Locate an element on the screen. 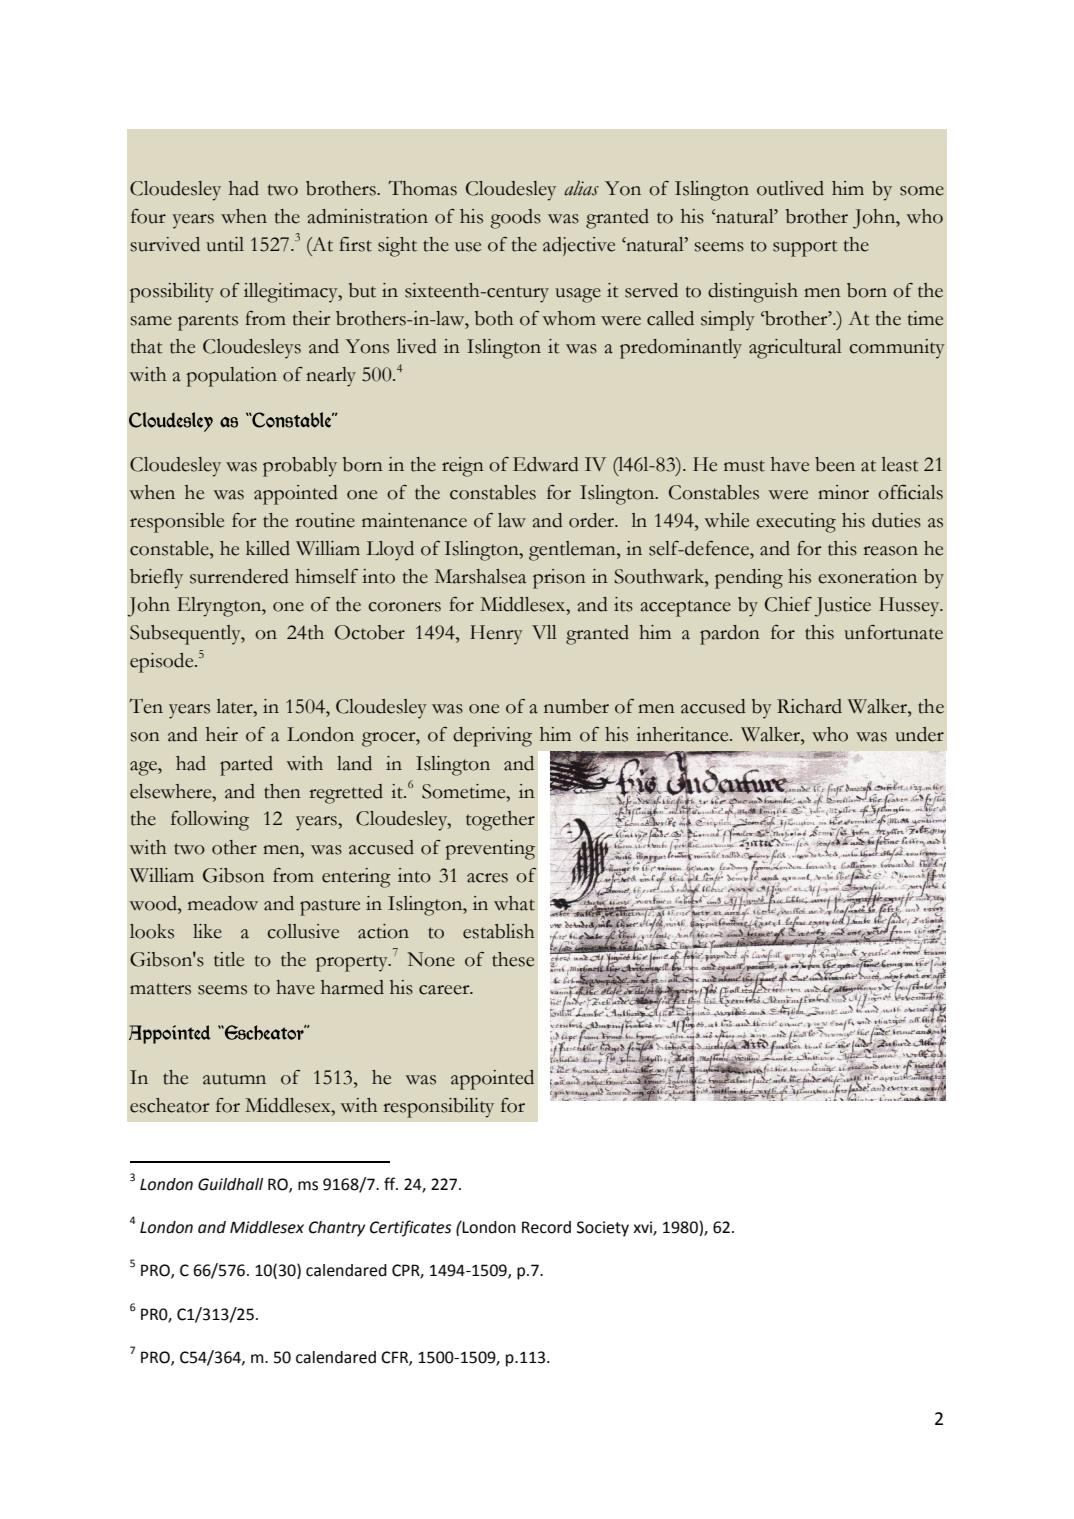 The image size is (1074, 1519). Record is located at coordinates (546, 1227).
